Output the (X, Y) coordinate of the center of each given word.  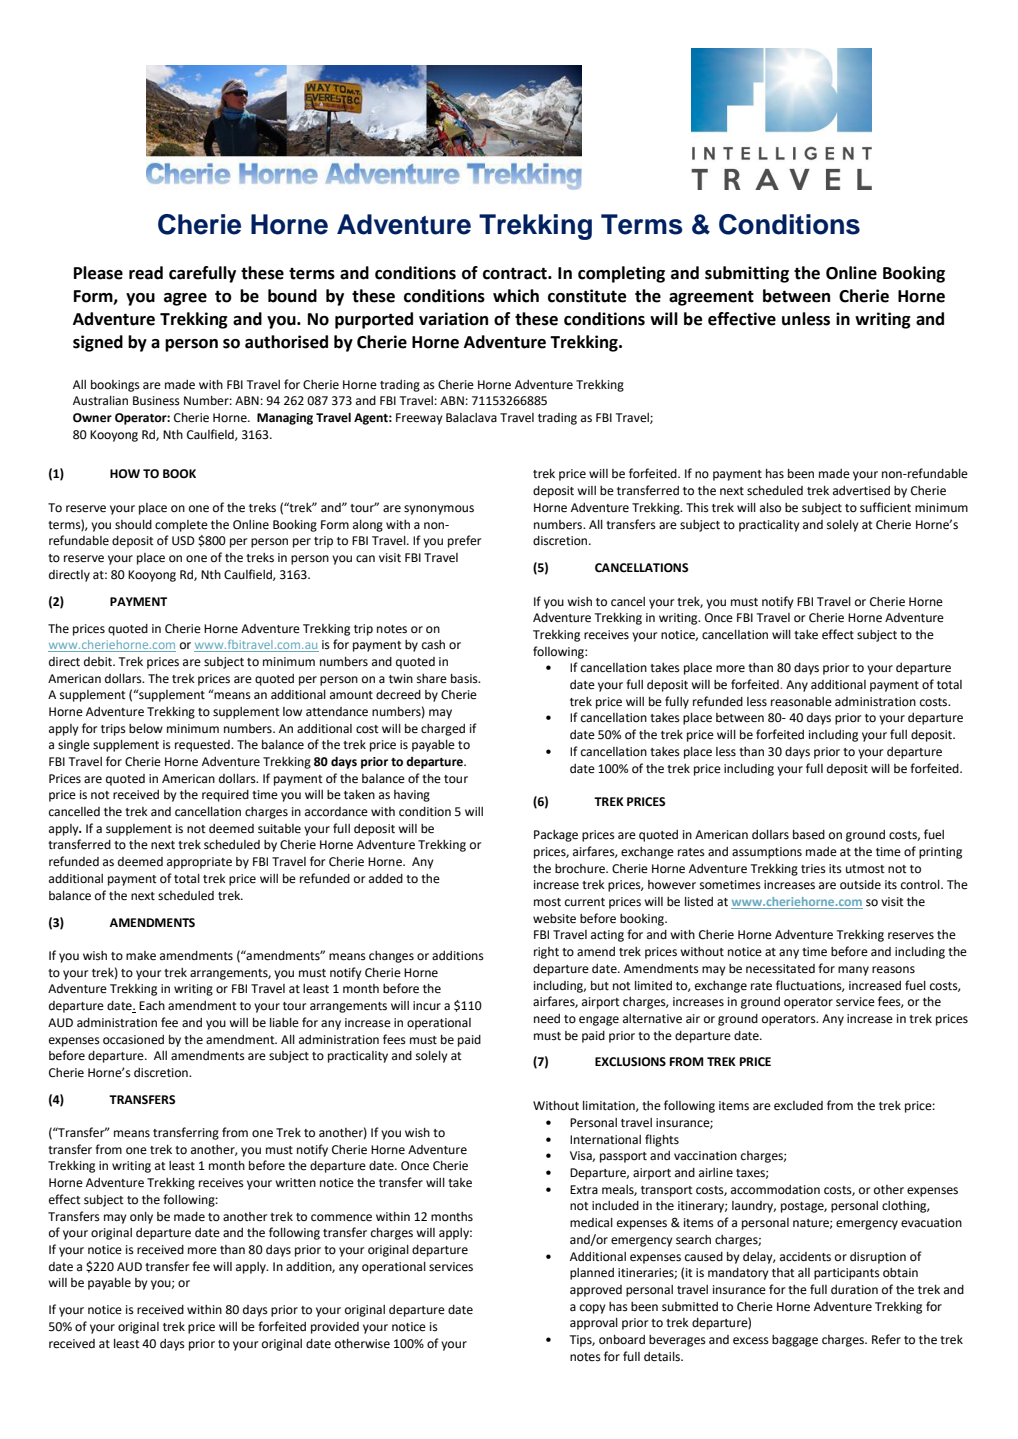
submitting (747, 274)
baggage (795, 1341)
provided (335, 1328)
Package (556, 836)
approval (594, 1324)
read (146, 273)
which (516, 296)
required (225, 796)
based (809, 835)
